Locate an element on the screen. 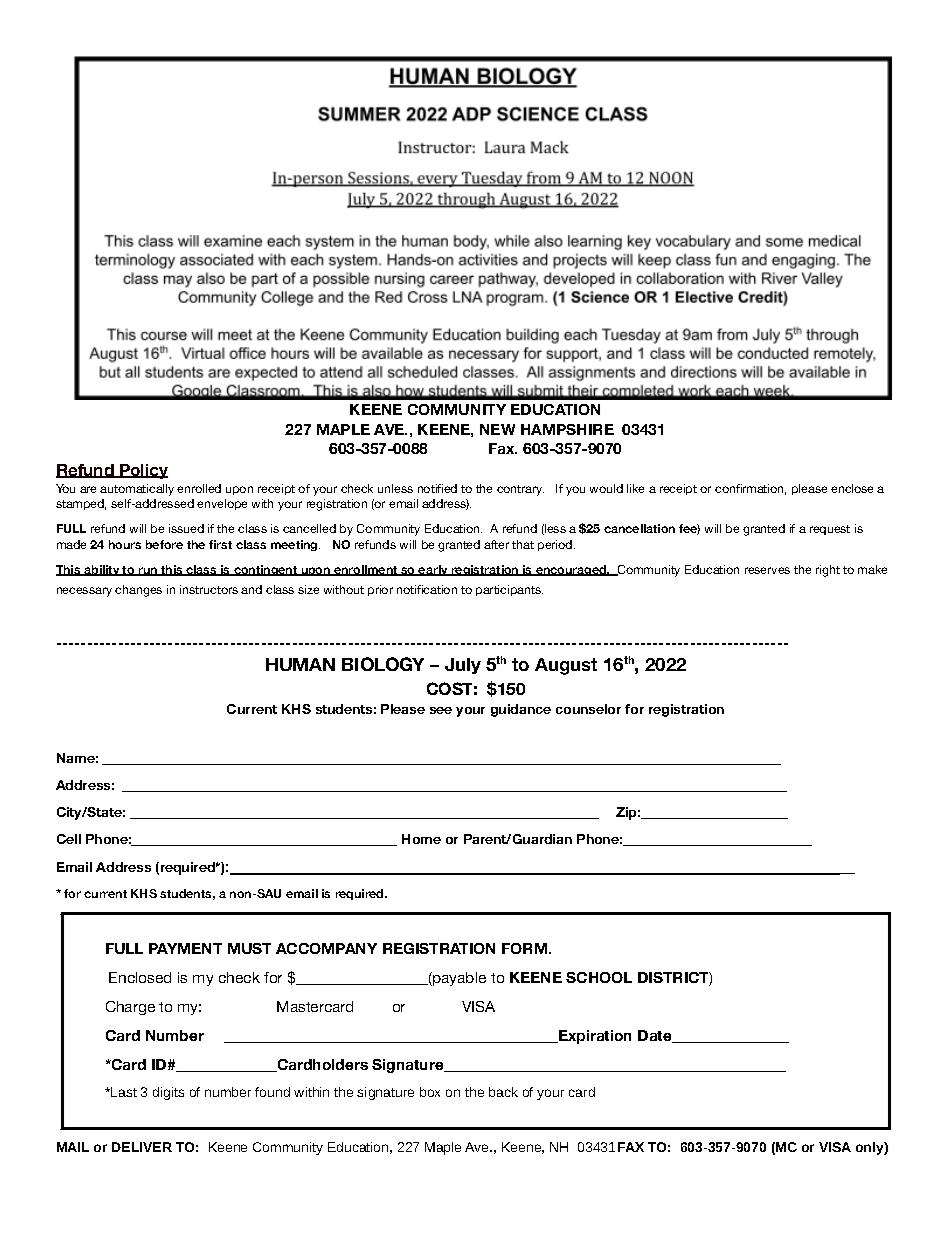  DELIVER is located at coordinates (142, 1147).
